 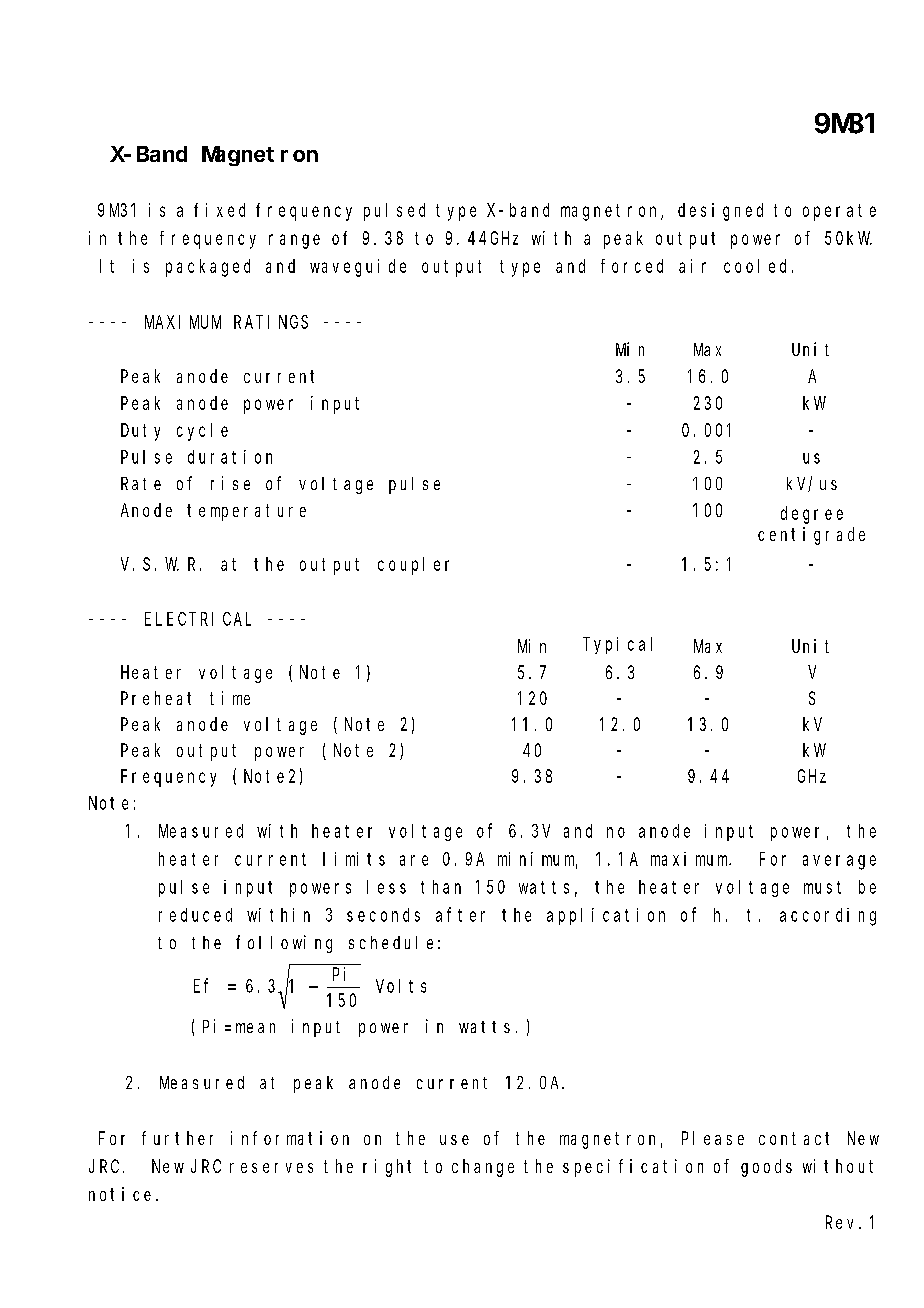 What do you see at coordinates (230, 698) in the image?
I see `time` at bounding box center [230, 698].
